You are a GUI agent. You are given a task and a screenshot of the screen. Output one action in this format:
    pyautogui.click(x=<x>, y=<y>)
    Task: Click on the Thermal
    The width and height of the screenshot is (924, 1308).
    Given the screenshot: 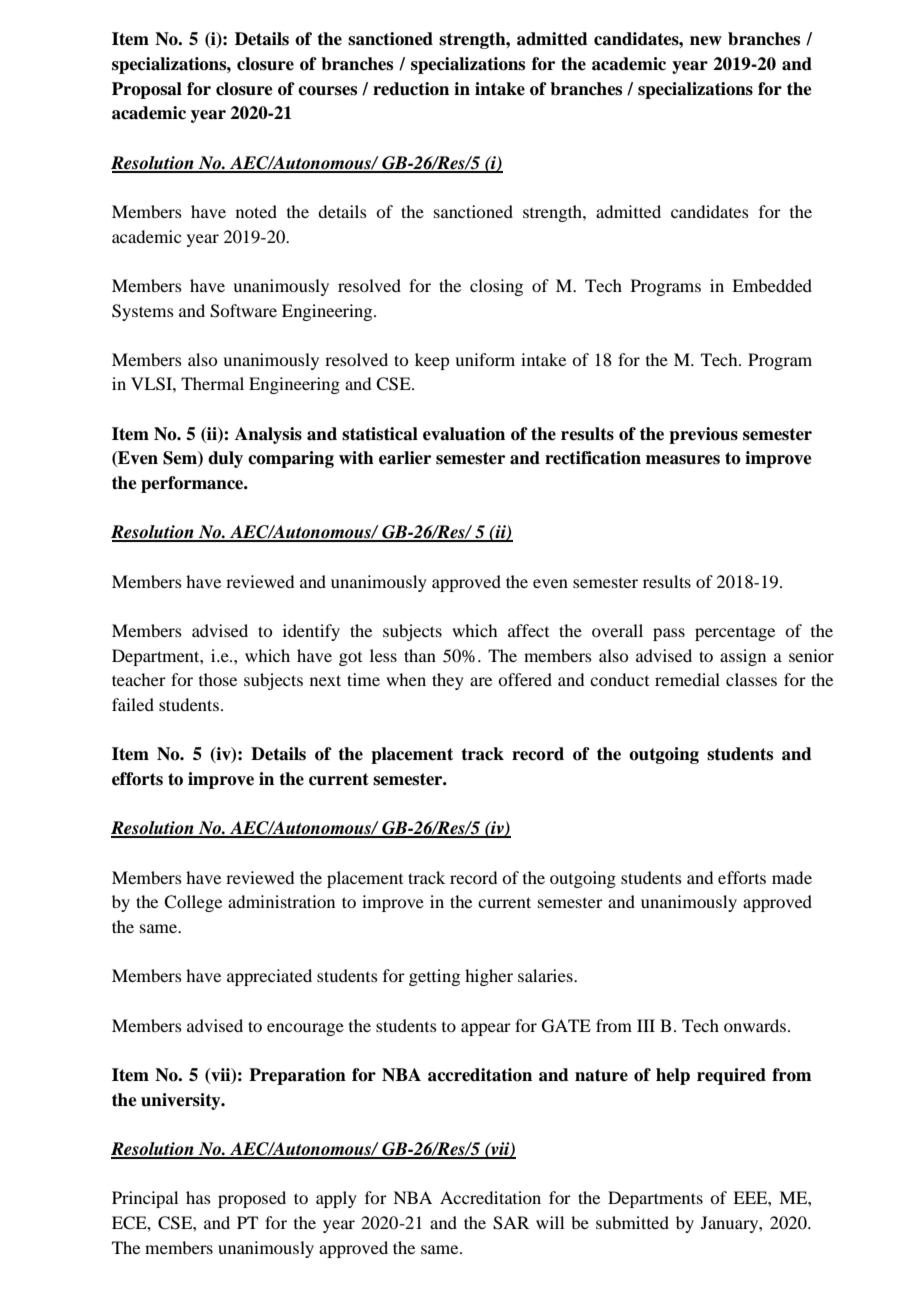 What is the action you would take?
    pyautogui.click(x=212, y=383)
